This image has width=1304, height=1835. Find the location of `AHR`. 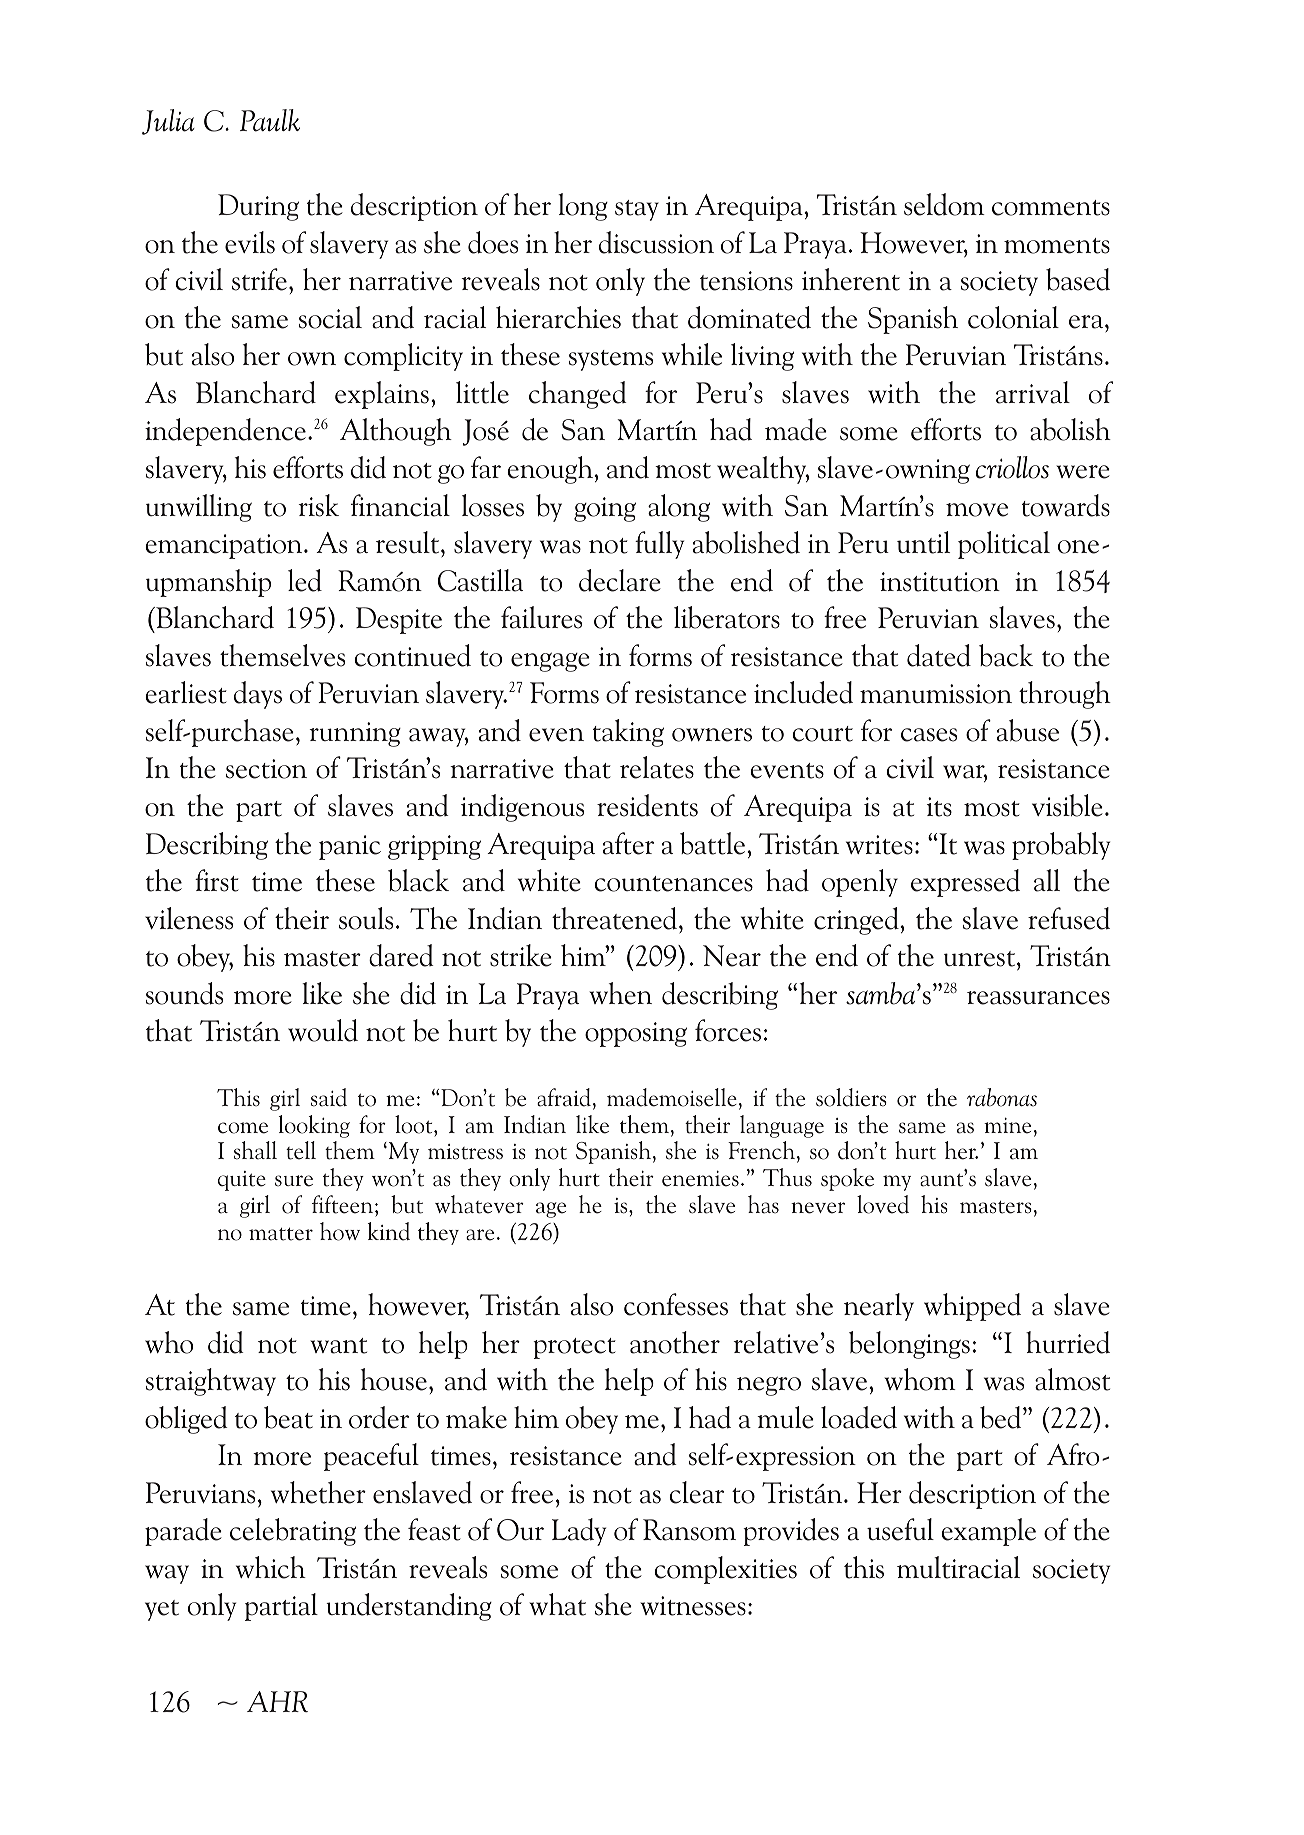

AHR is located at coordinates (277, 1701).
